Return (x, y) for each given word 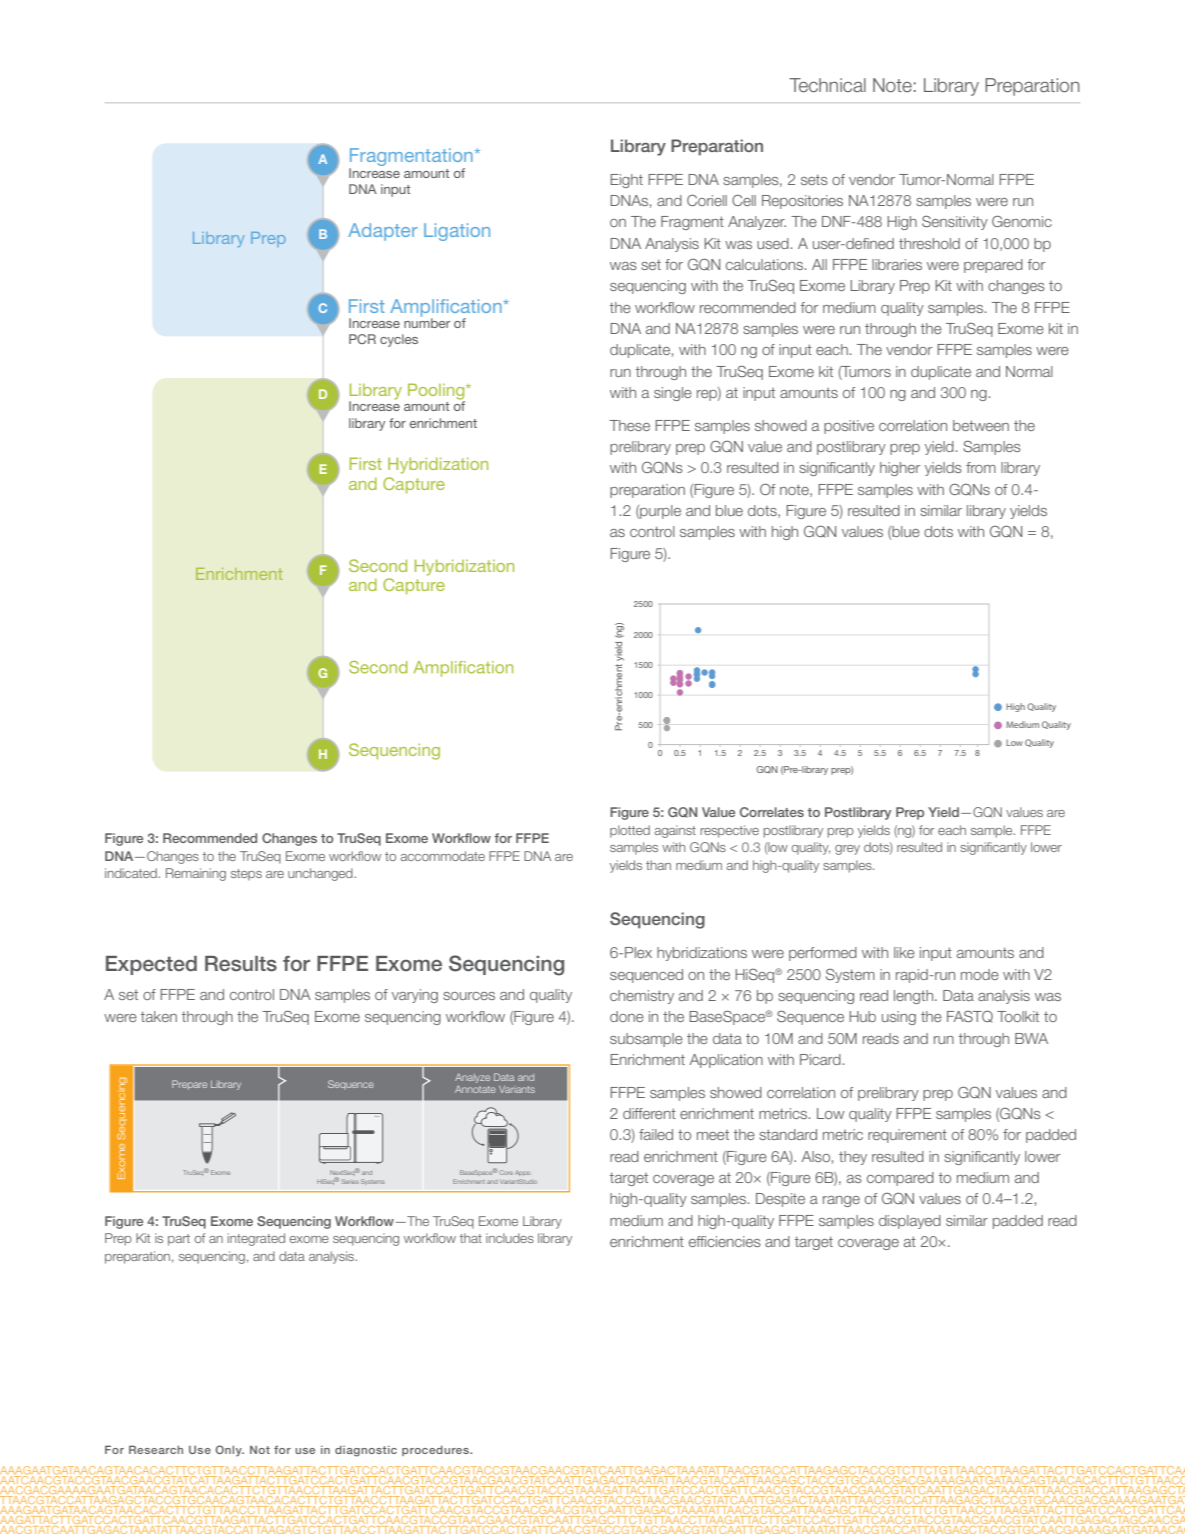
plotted (630, 831)
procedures (436, 1451)
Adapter (382, 232)
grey (847, 850)
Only (229, 1451)
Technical (827, 85)
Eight (626, 181)
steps (246, 875)
